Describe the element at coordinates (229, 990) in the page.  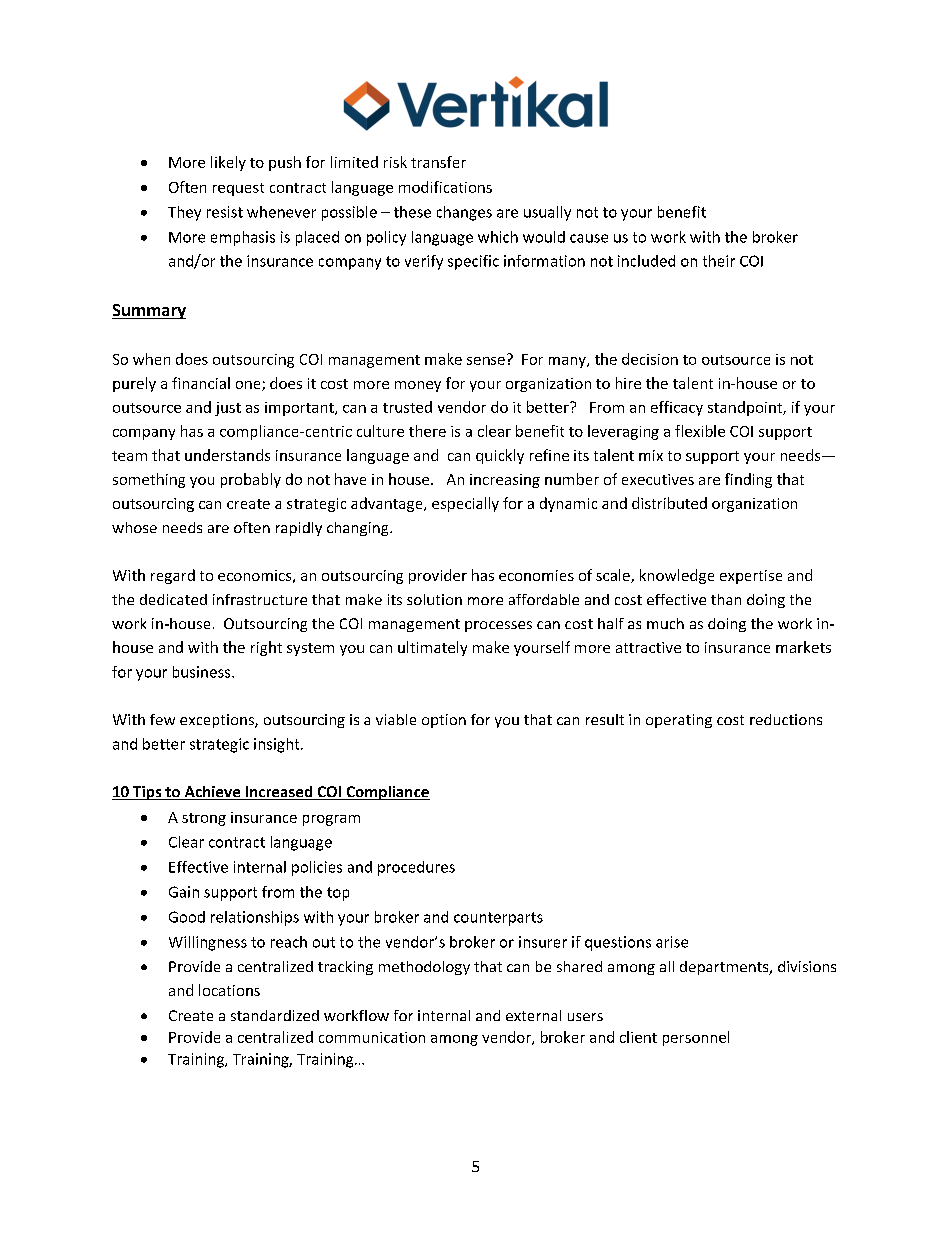
I see `locations` at that location.
